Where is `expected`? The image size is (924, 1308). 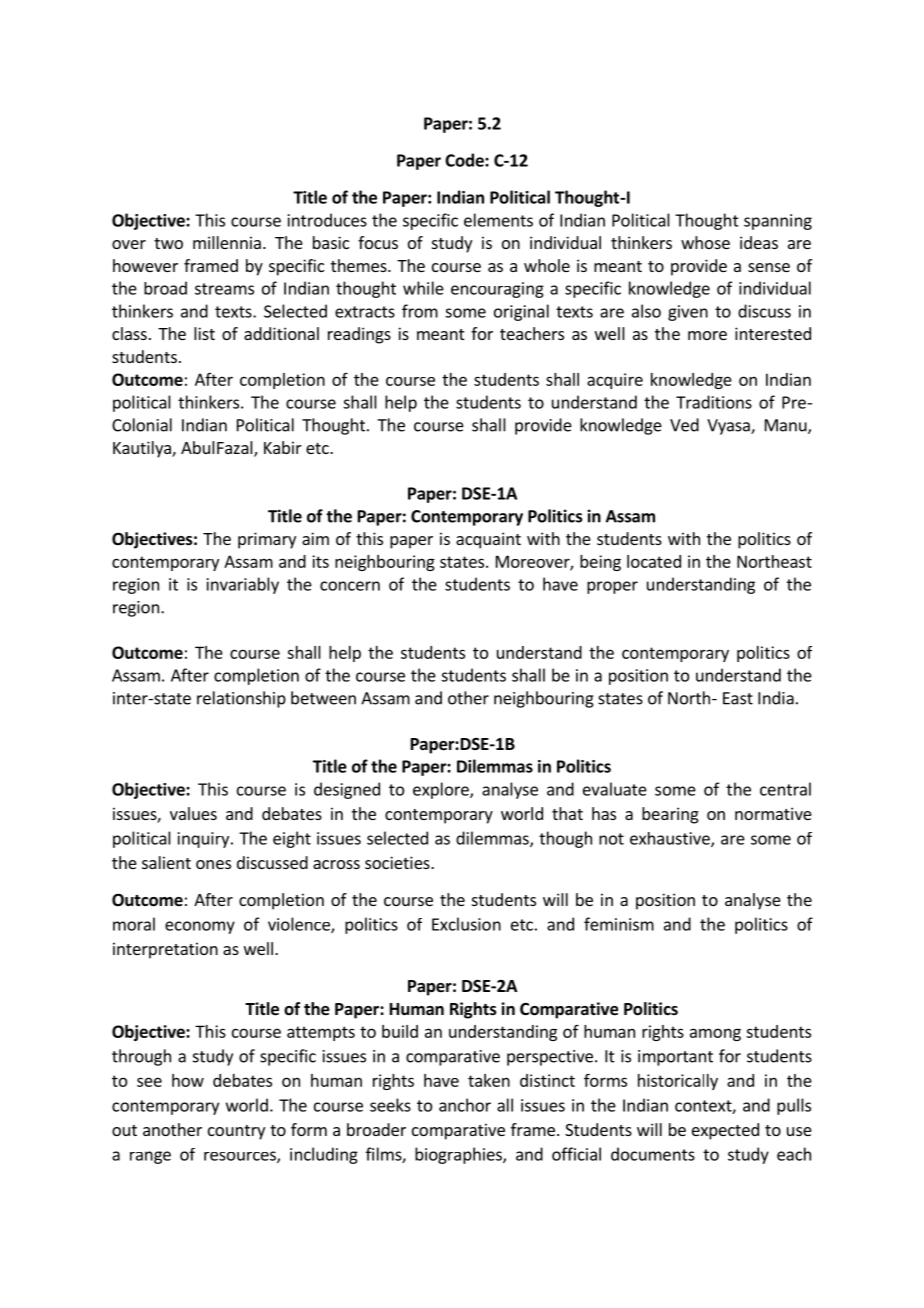
expected is located at coordinates (725, 1131).
